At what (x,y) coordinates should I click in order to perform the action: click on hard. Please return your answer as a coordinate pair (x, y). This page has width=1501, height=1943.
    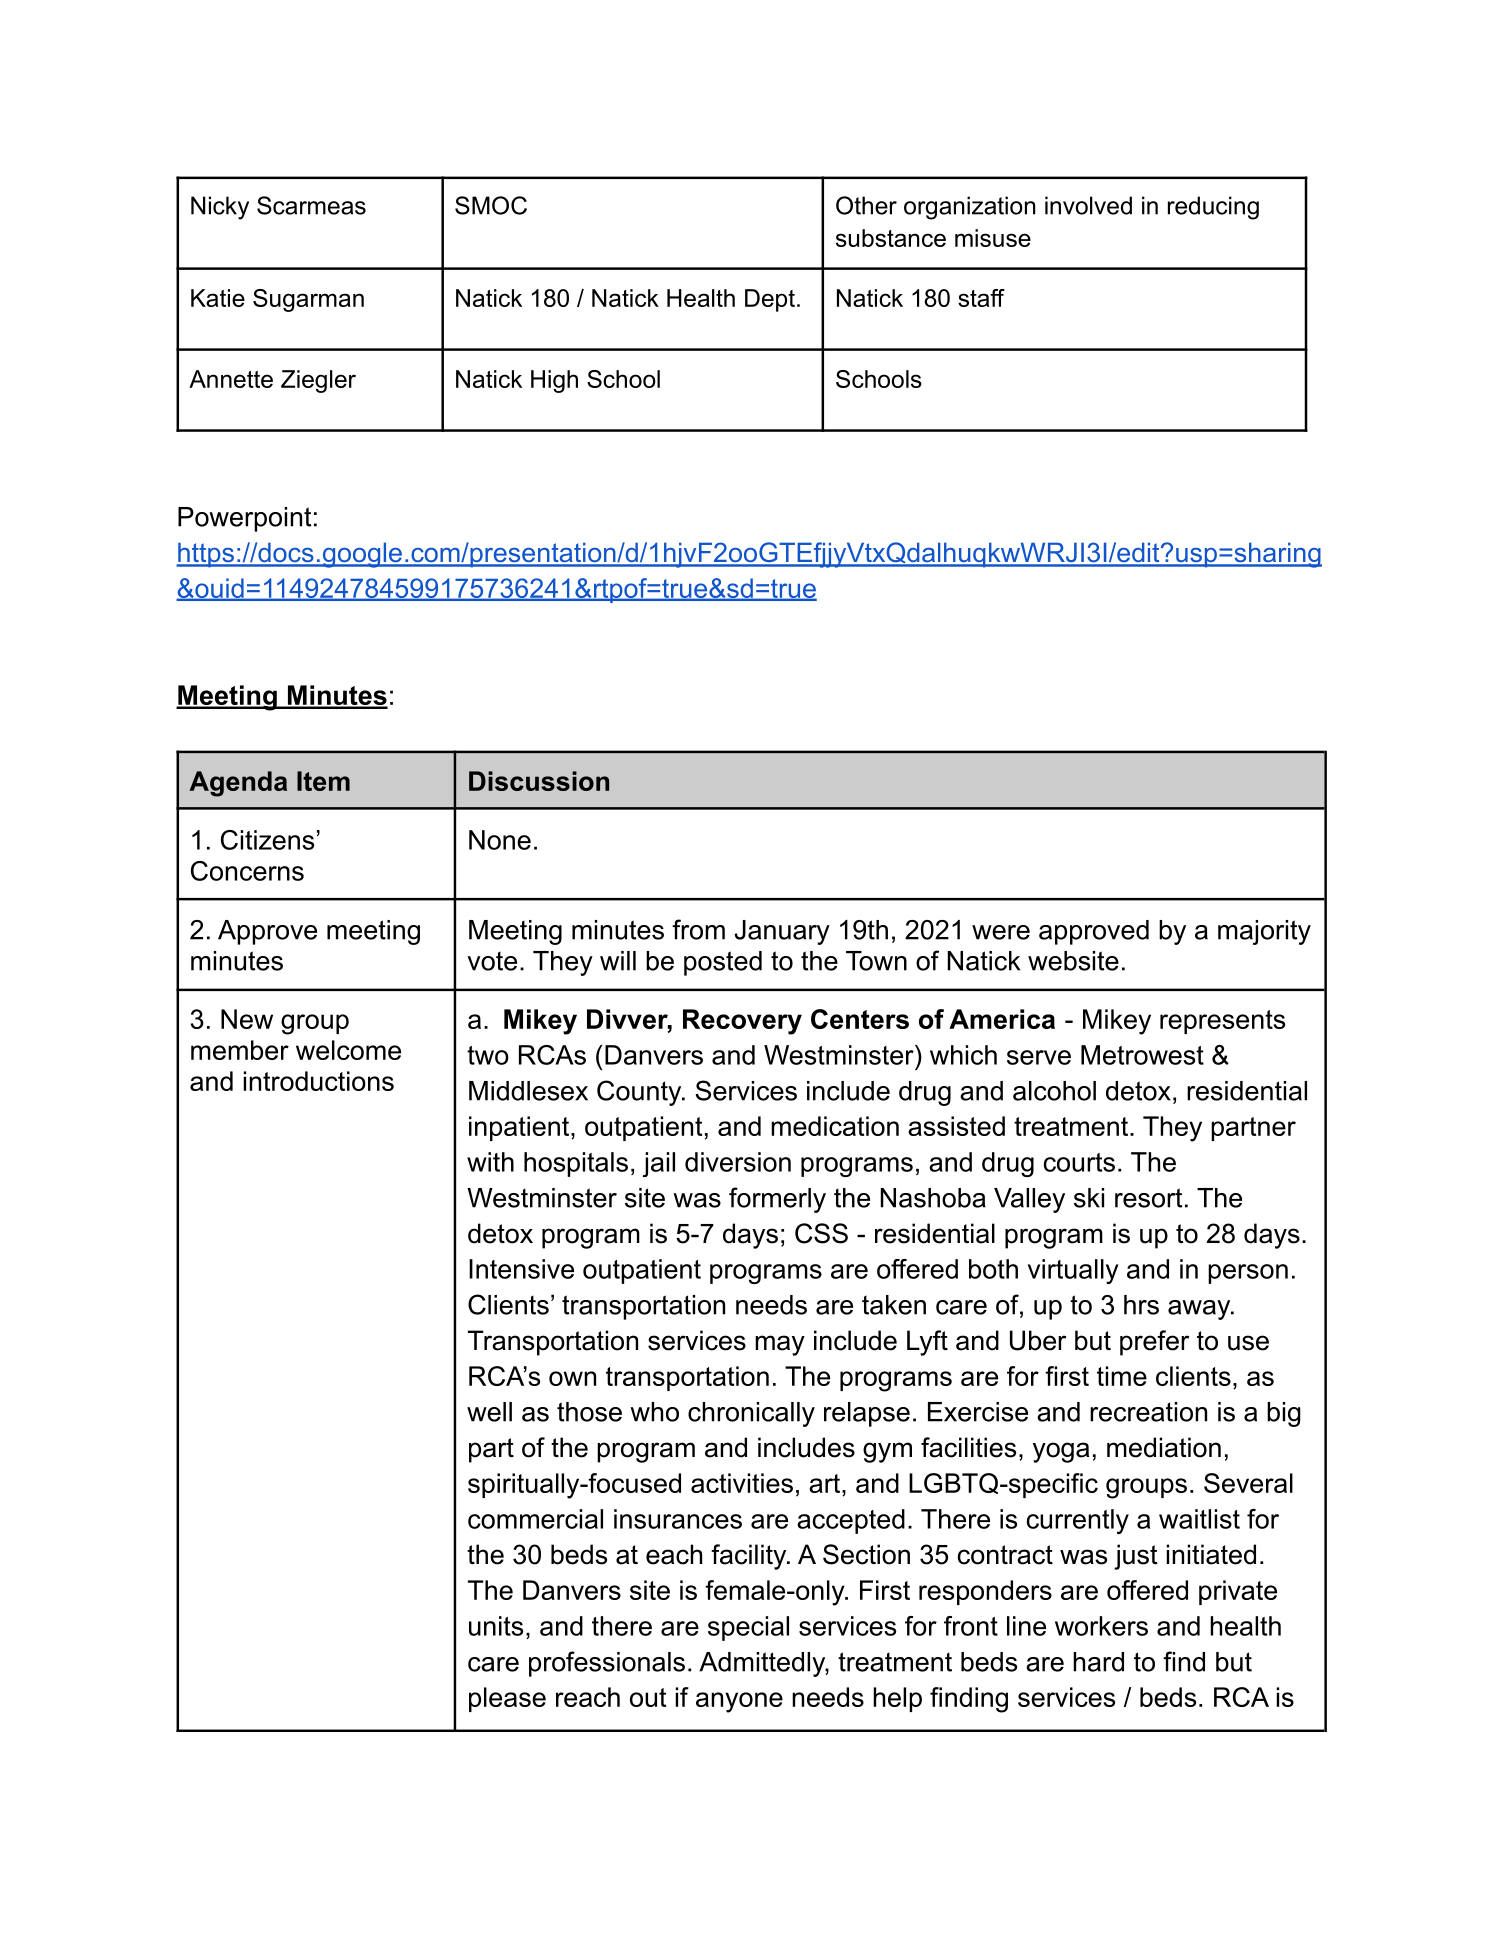
    Looking at the image, I should click on (1098, 1662).
